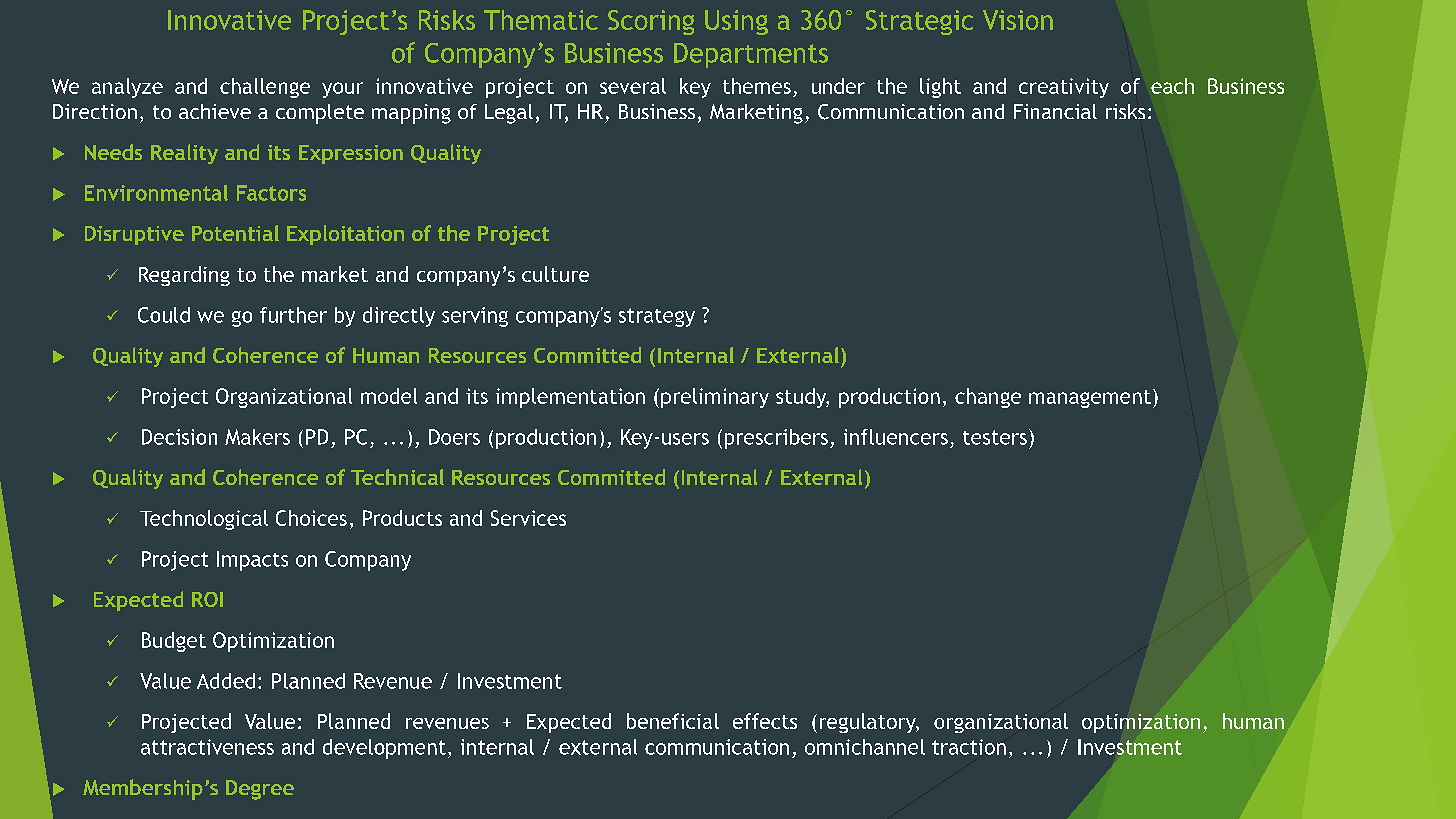 Image resolution: width=1456 pixels, height=819 pixels. What do you see at coordinates (570, 398) in the document?
I see `implementation` at bounding box center [570, 398].
